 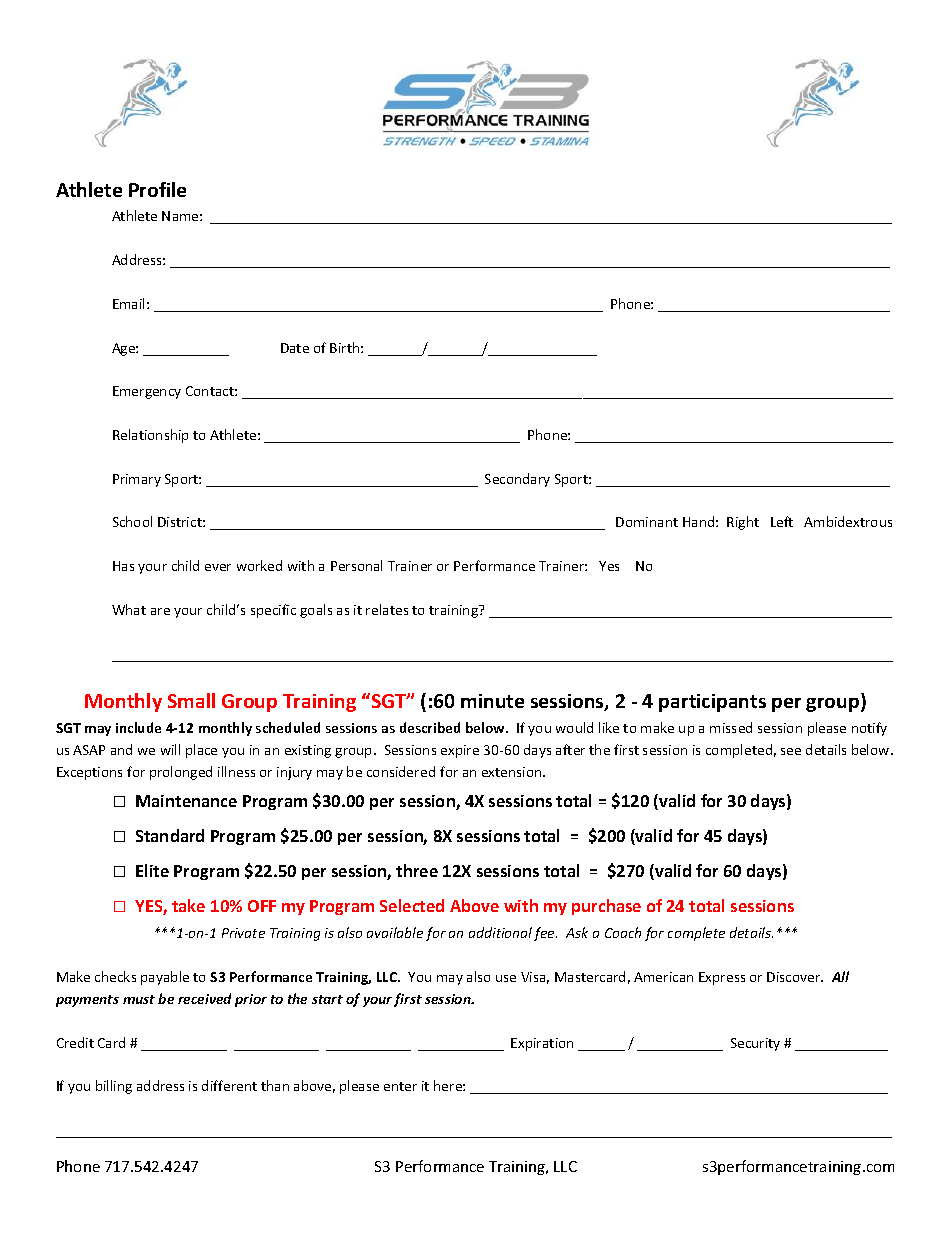 I want to click on different, so click(x=229, y=1085).
